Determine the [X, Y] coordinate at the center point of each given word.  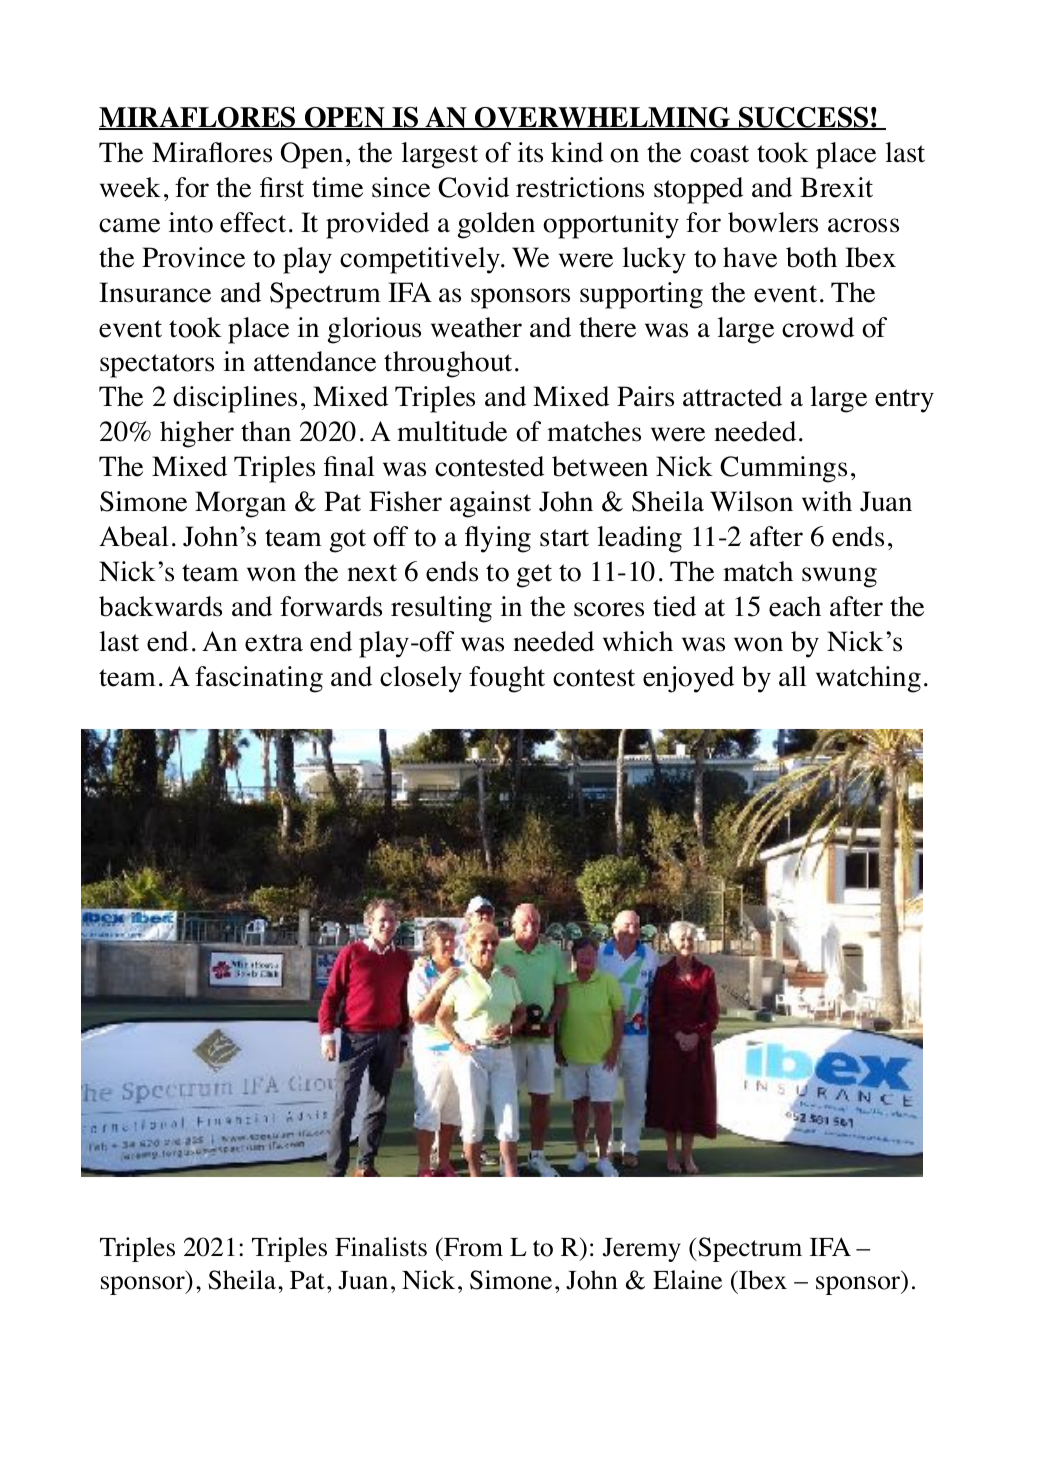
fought [507, 679]
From [472, 1247]
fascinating [259, 679]
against [490, 504]
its [530, 152]
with [827, 501]
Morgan [240, 504]
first [282, 187]
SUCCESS [804, 118]
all [793, 676]
